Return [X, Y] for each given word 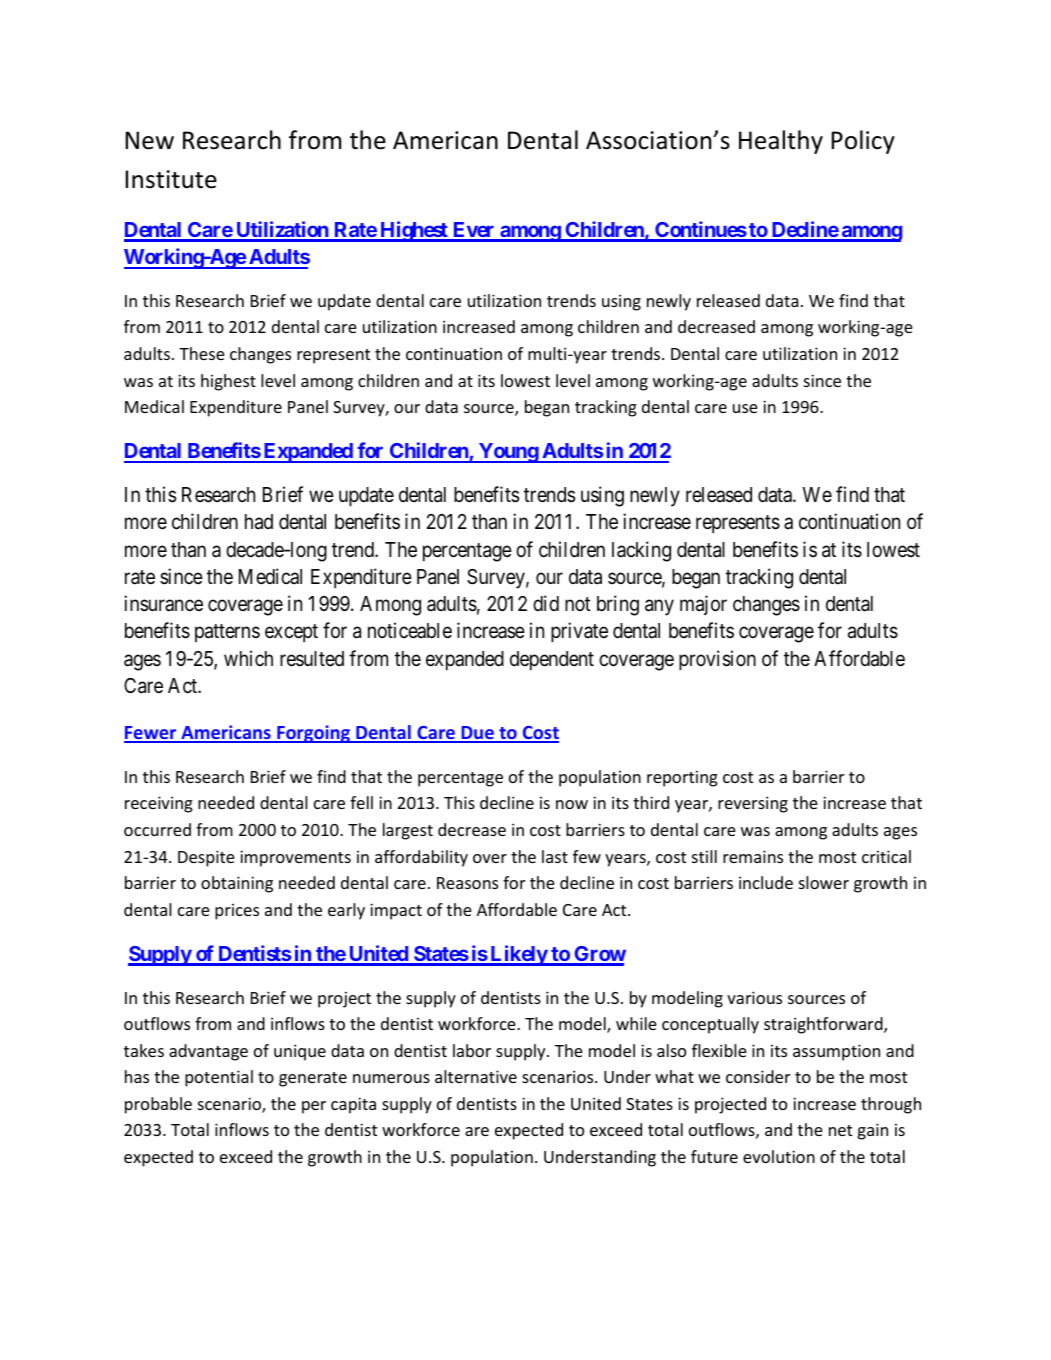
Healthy [781, 142]
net [840, 1130]
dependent [552, 661]
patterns [227, 633]
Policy [863, 142]
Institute [171, 179]
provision [717, 660]
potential [219, 1078]
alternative [476, 1076]
